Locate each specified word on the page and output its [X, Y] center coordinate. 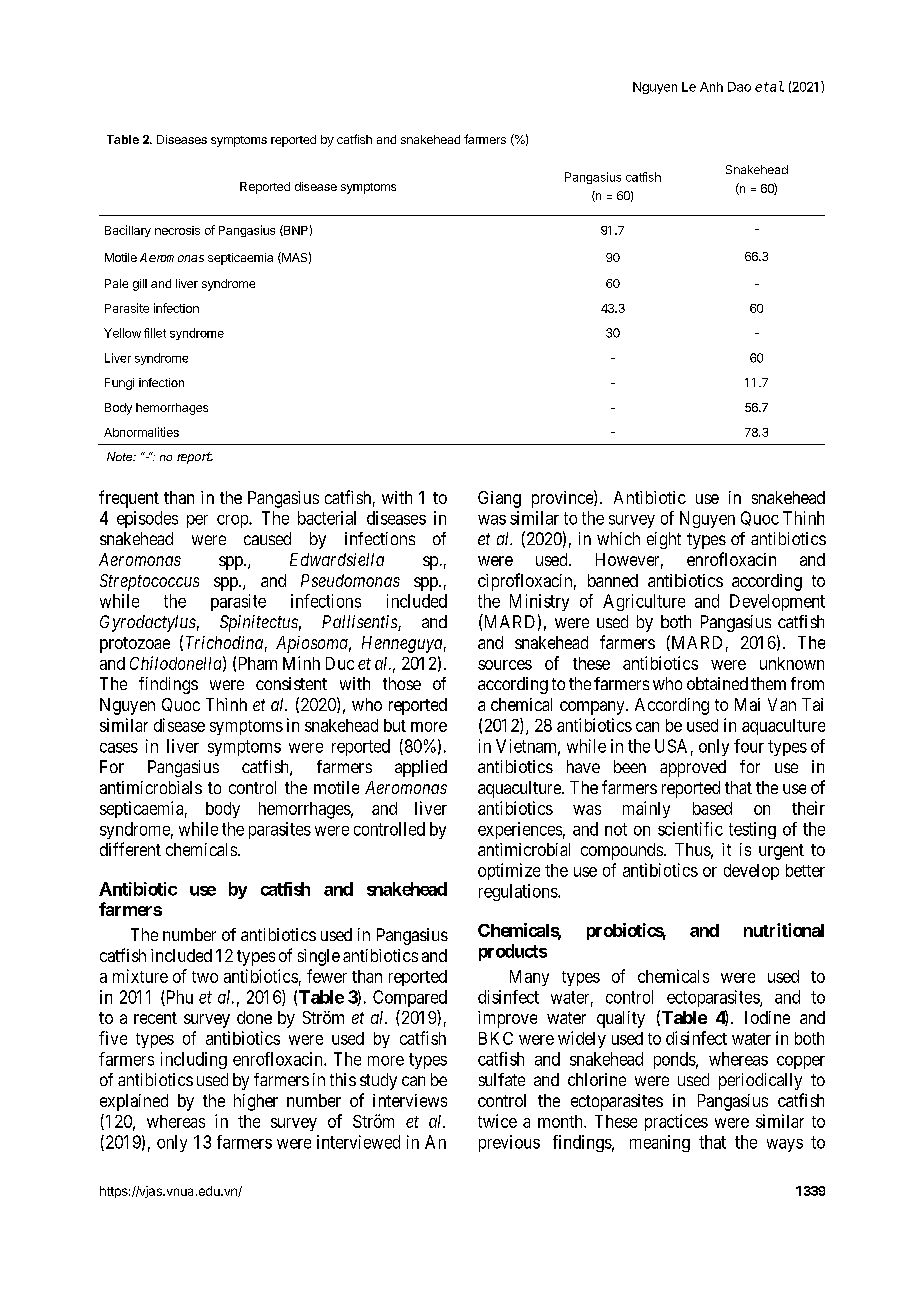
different [130, 849]
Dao [739, 87]
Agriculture [644, 602]
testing [752, 830]
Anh [711, 87]
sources [505, 665]
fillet [155, 333]
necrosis [177, 230]
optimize [509, 871]
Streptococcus [149, 582]
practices [676, 1122]
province [563, 499]
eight [664, 540]
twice [497, 1121]
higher [256, 1102]
